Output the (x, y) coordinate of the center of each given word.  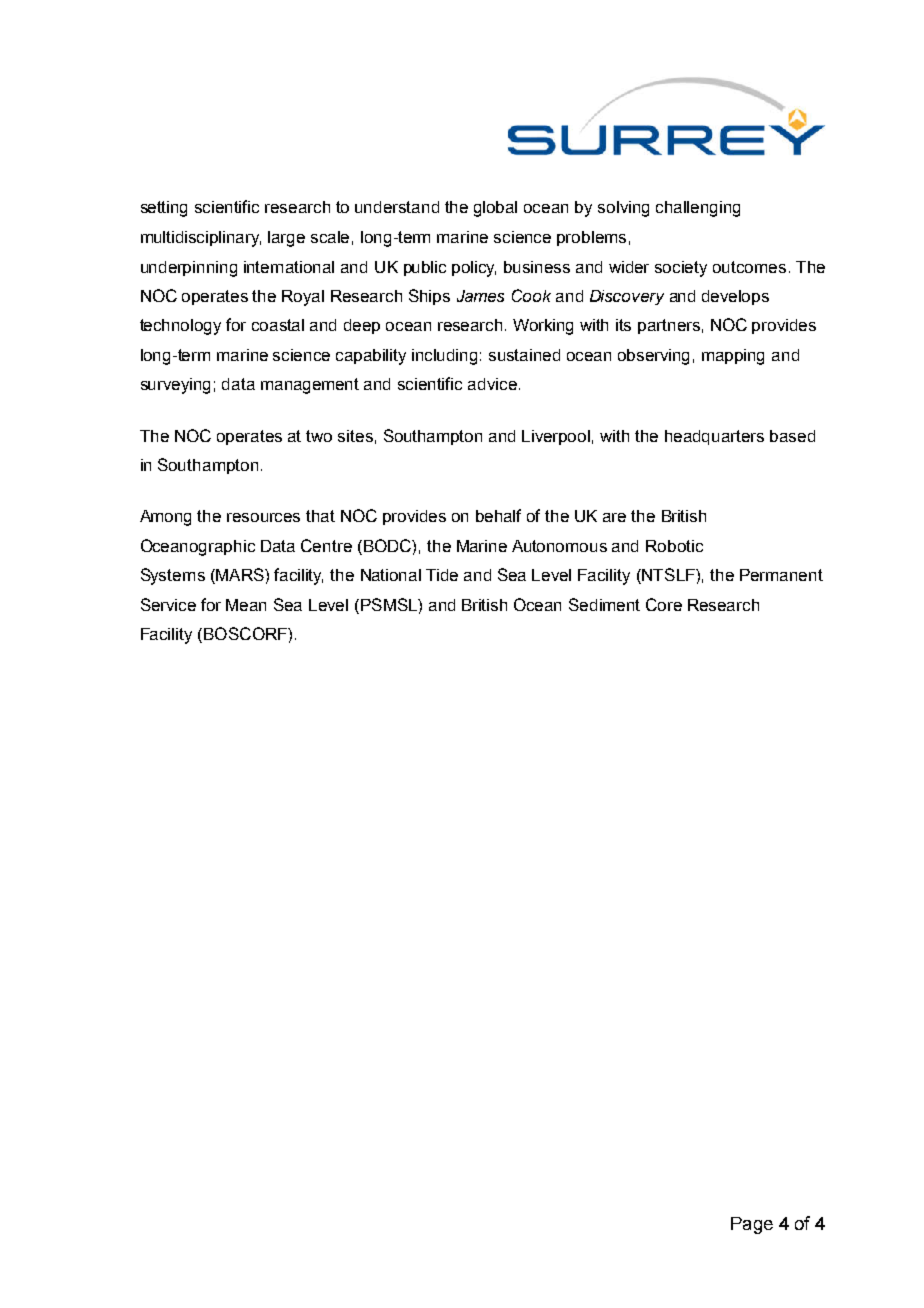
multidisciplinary (201, 239)
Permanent (781, 575)
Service (168, 604)
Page (752, 1225)
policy (474, 269)
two (319, 436)
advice (492, 384)
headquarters (714, 437)
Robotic (674, 546)
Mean (246, 605)
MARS (240, 576)
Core (664, 604)
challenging (698, 209)
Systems (173, 576)
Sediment (604, 604)
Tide (442, 575)
